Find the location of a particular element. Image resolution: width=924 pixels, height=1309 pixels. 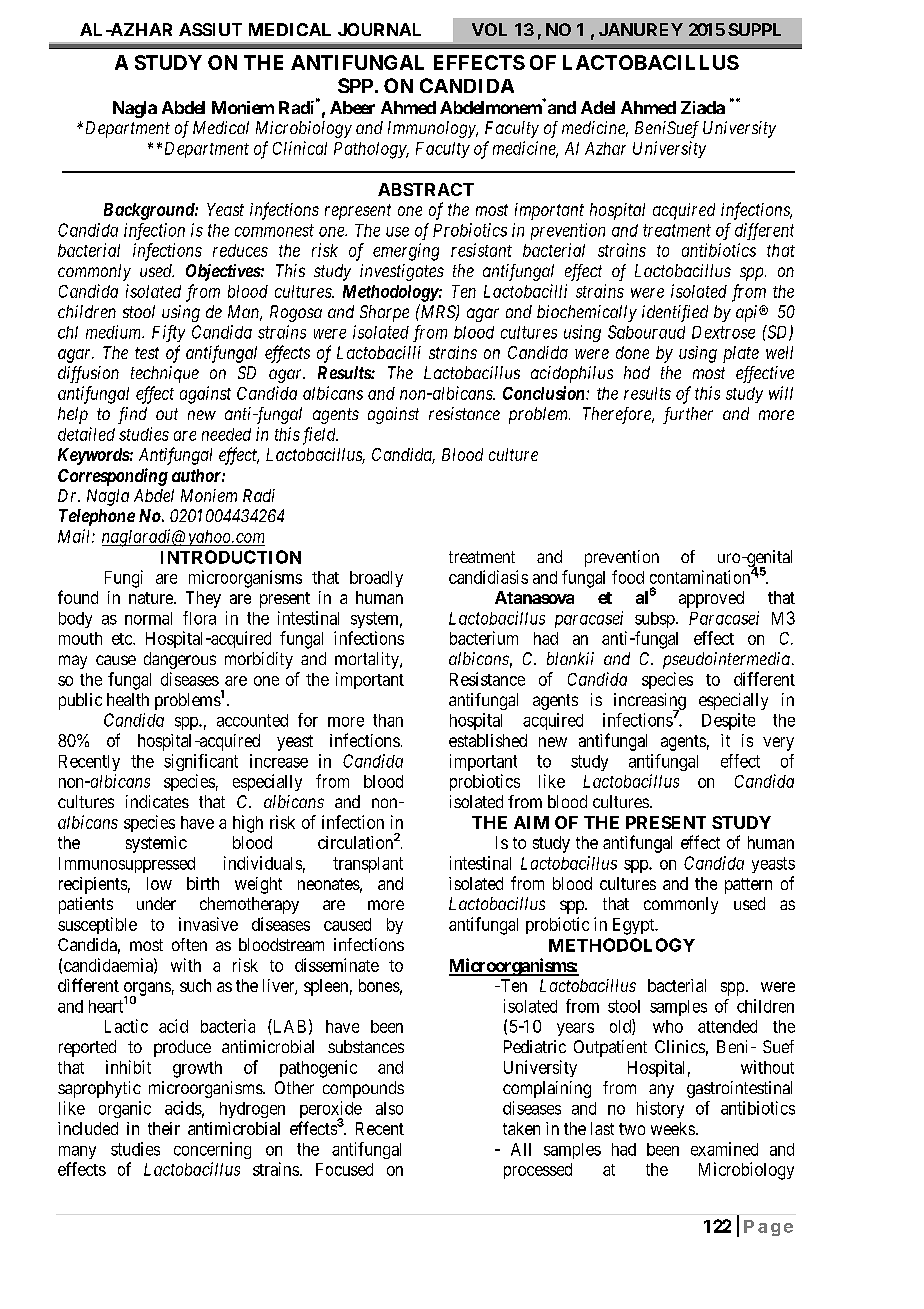

Clinical is located at coordinates (300, 148).
